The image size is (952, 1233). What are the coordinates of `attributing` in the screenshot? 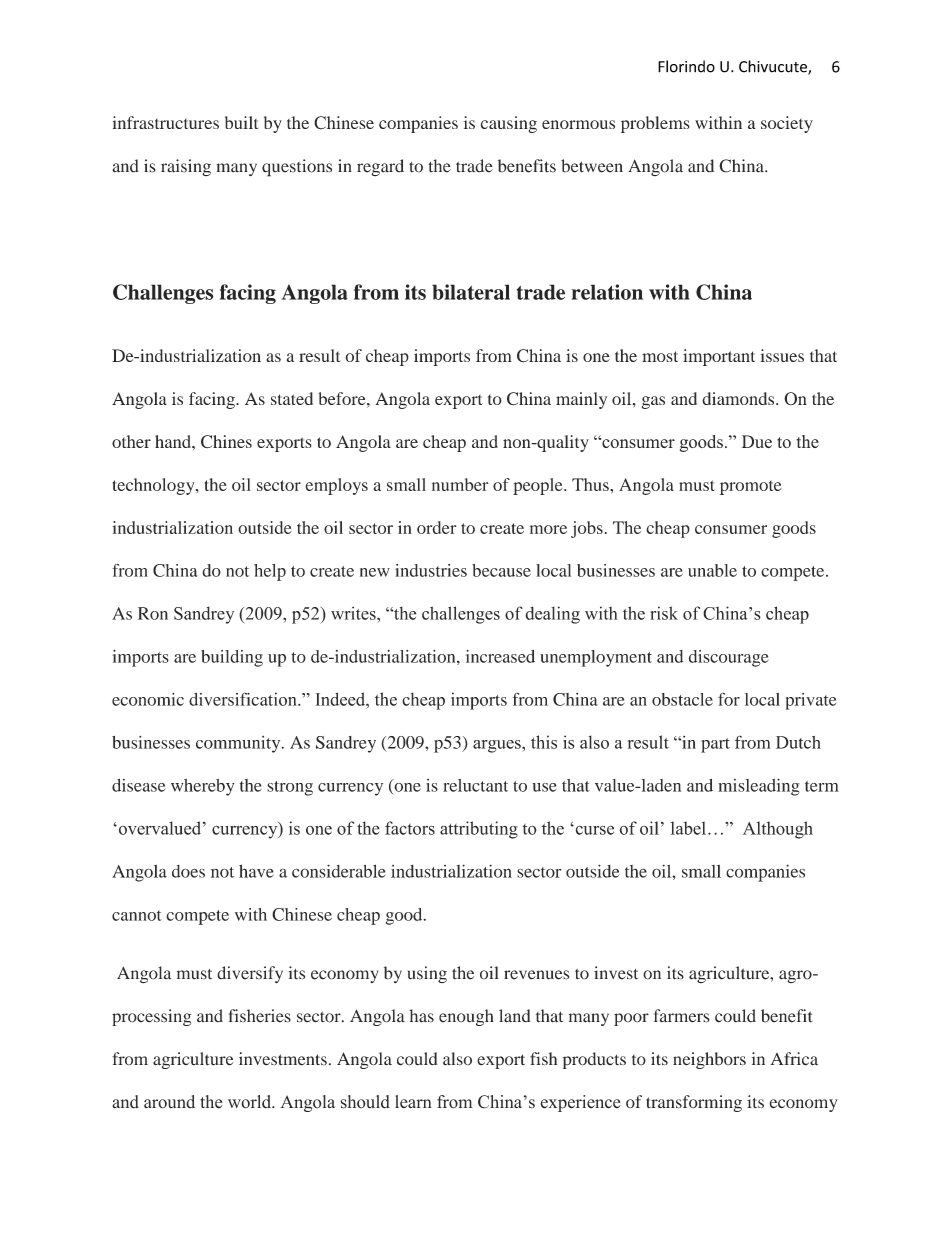 It's located at (479, 830).
